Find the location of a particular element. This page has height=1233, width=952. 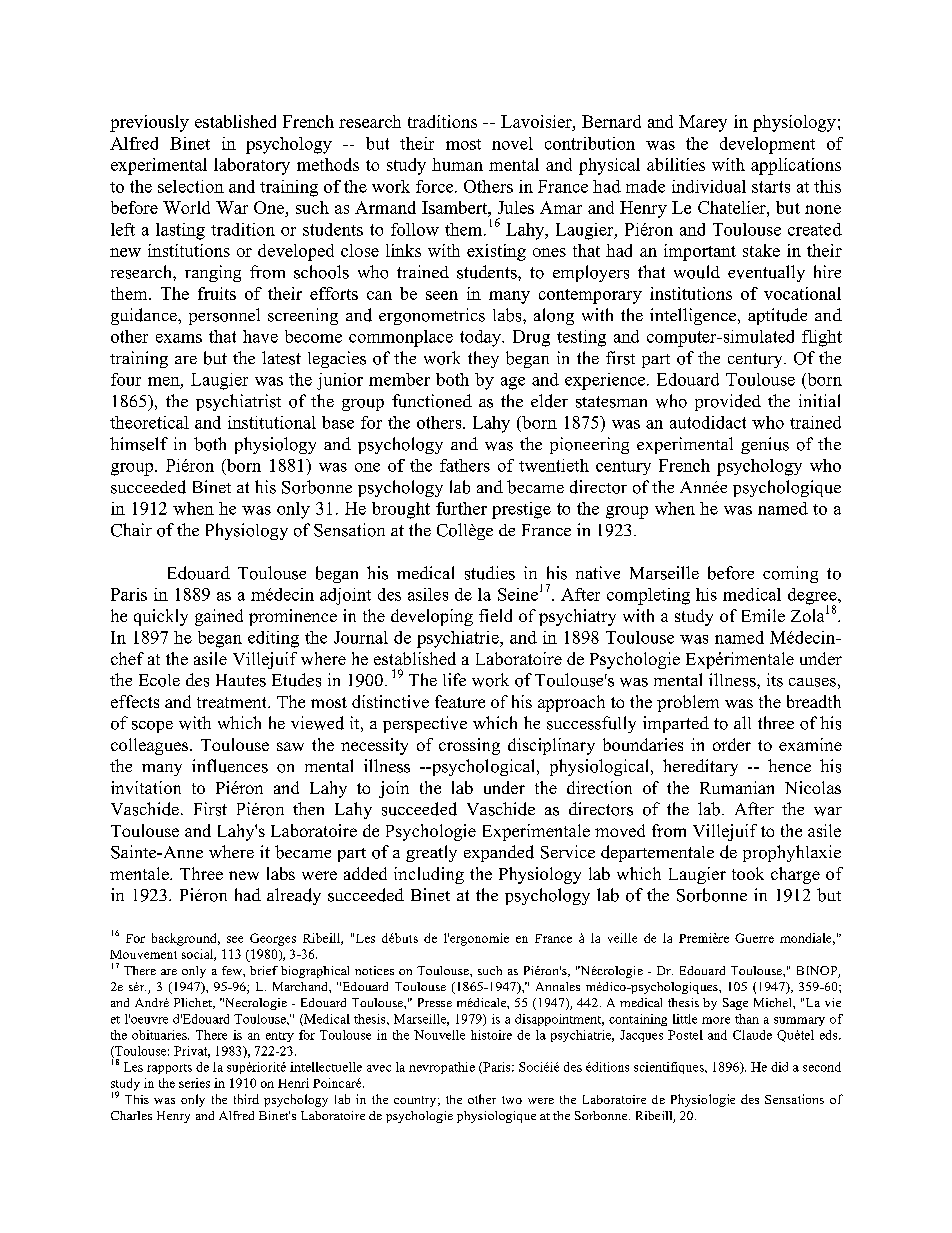

fathers is located at coordinates (465, 465).
